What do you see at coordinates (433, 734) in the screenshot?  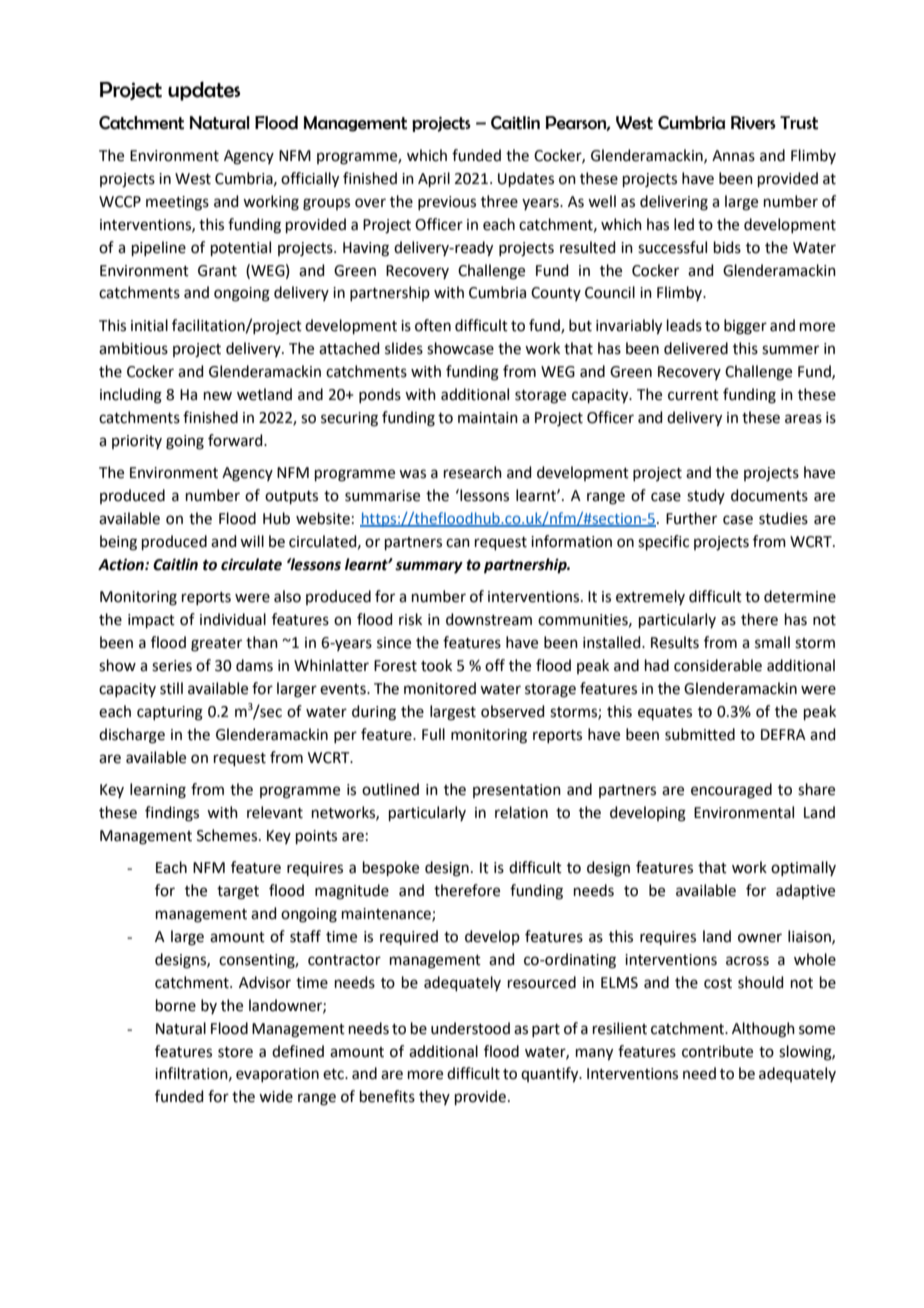 I see `Full` at bounding box center [433, 734].
